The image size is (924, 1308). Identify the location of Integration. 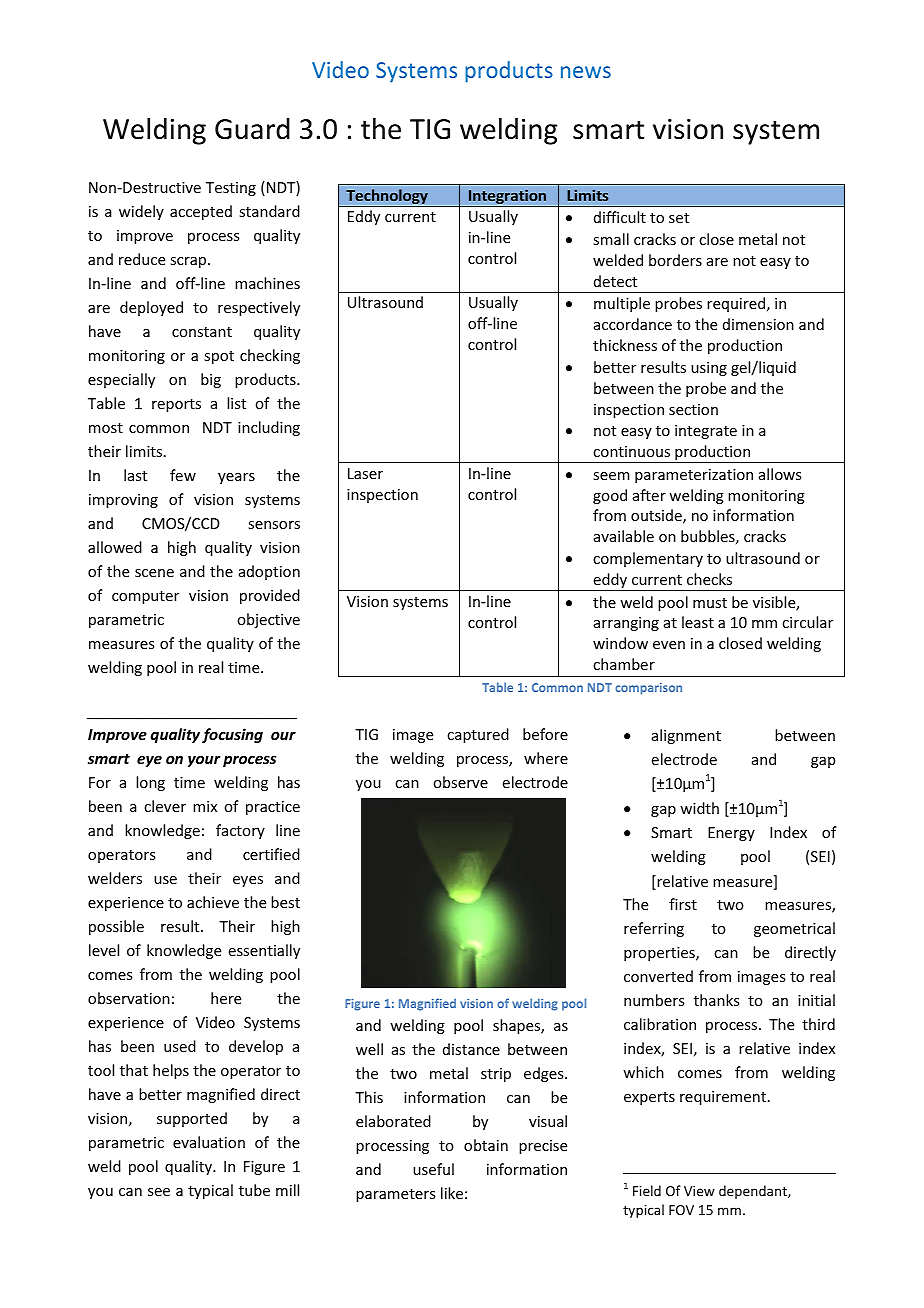
(507, 198).
